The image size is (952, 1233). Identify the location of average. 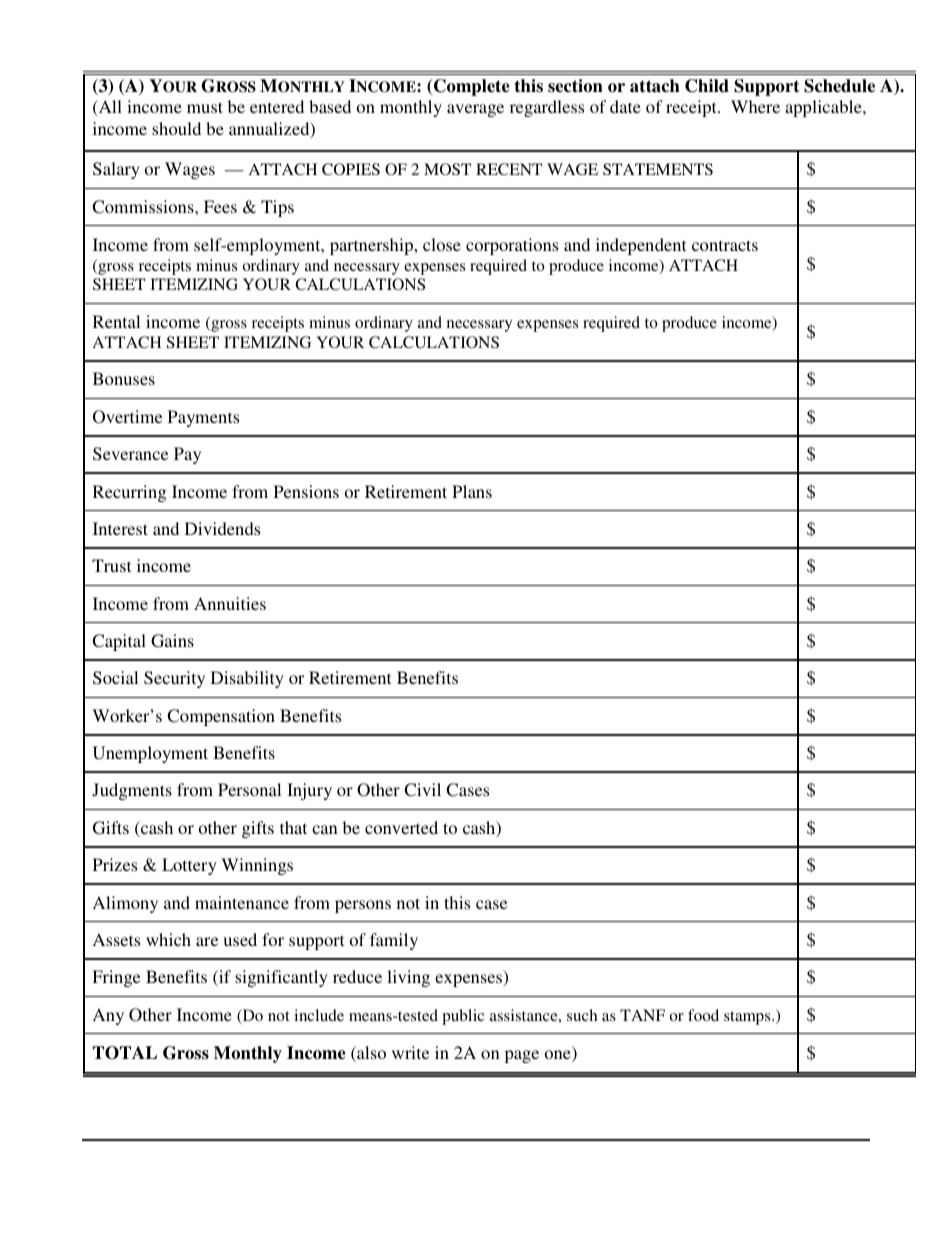
(475, 110).
